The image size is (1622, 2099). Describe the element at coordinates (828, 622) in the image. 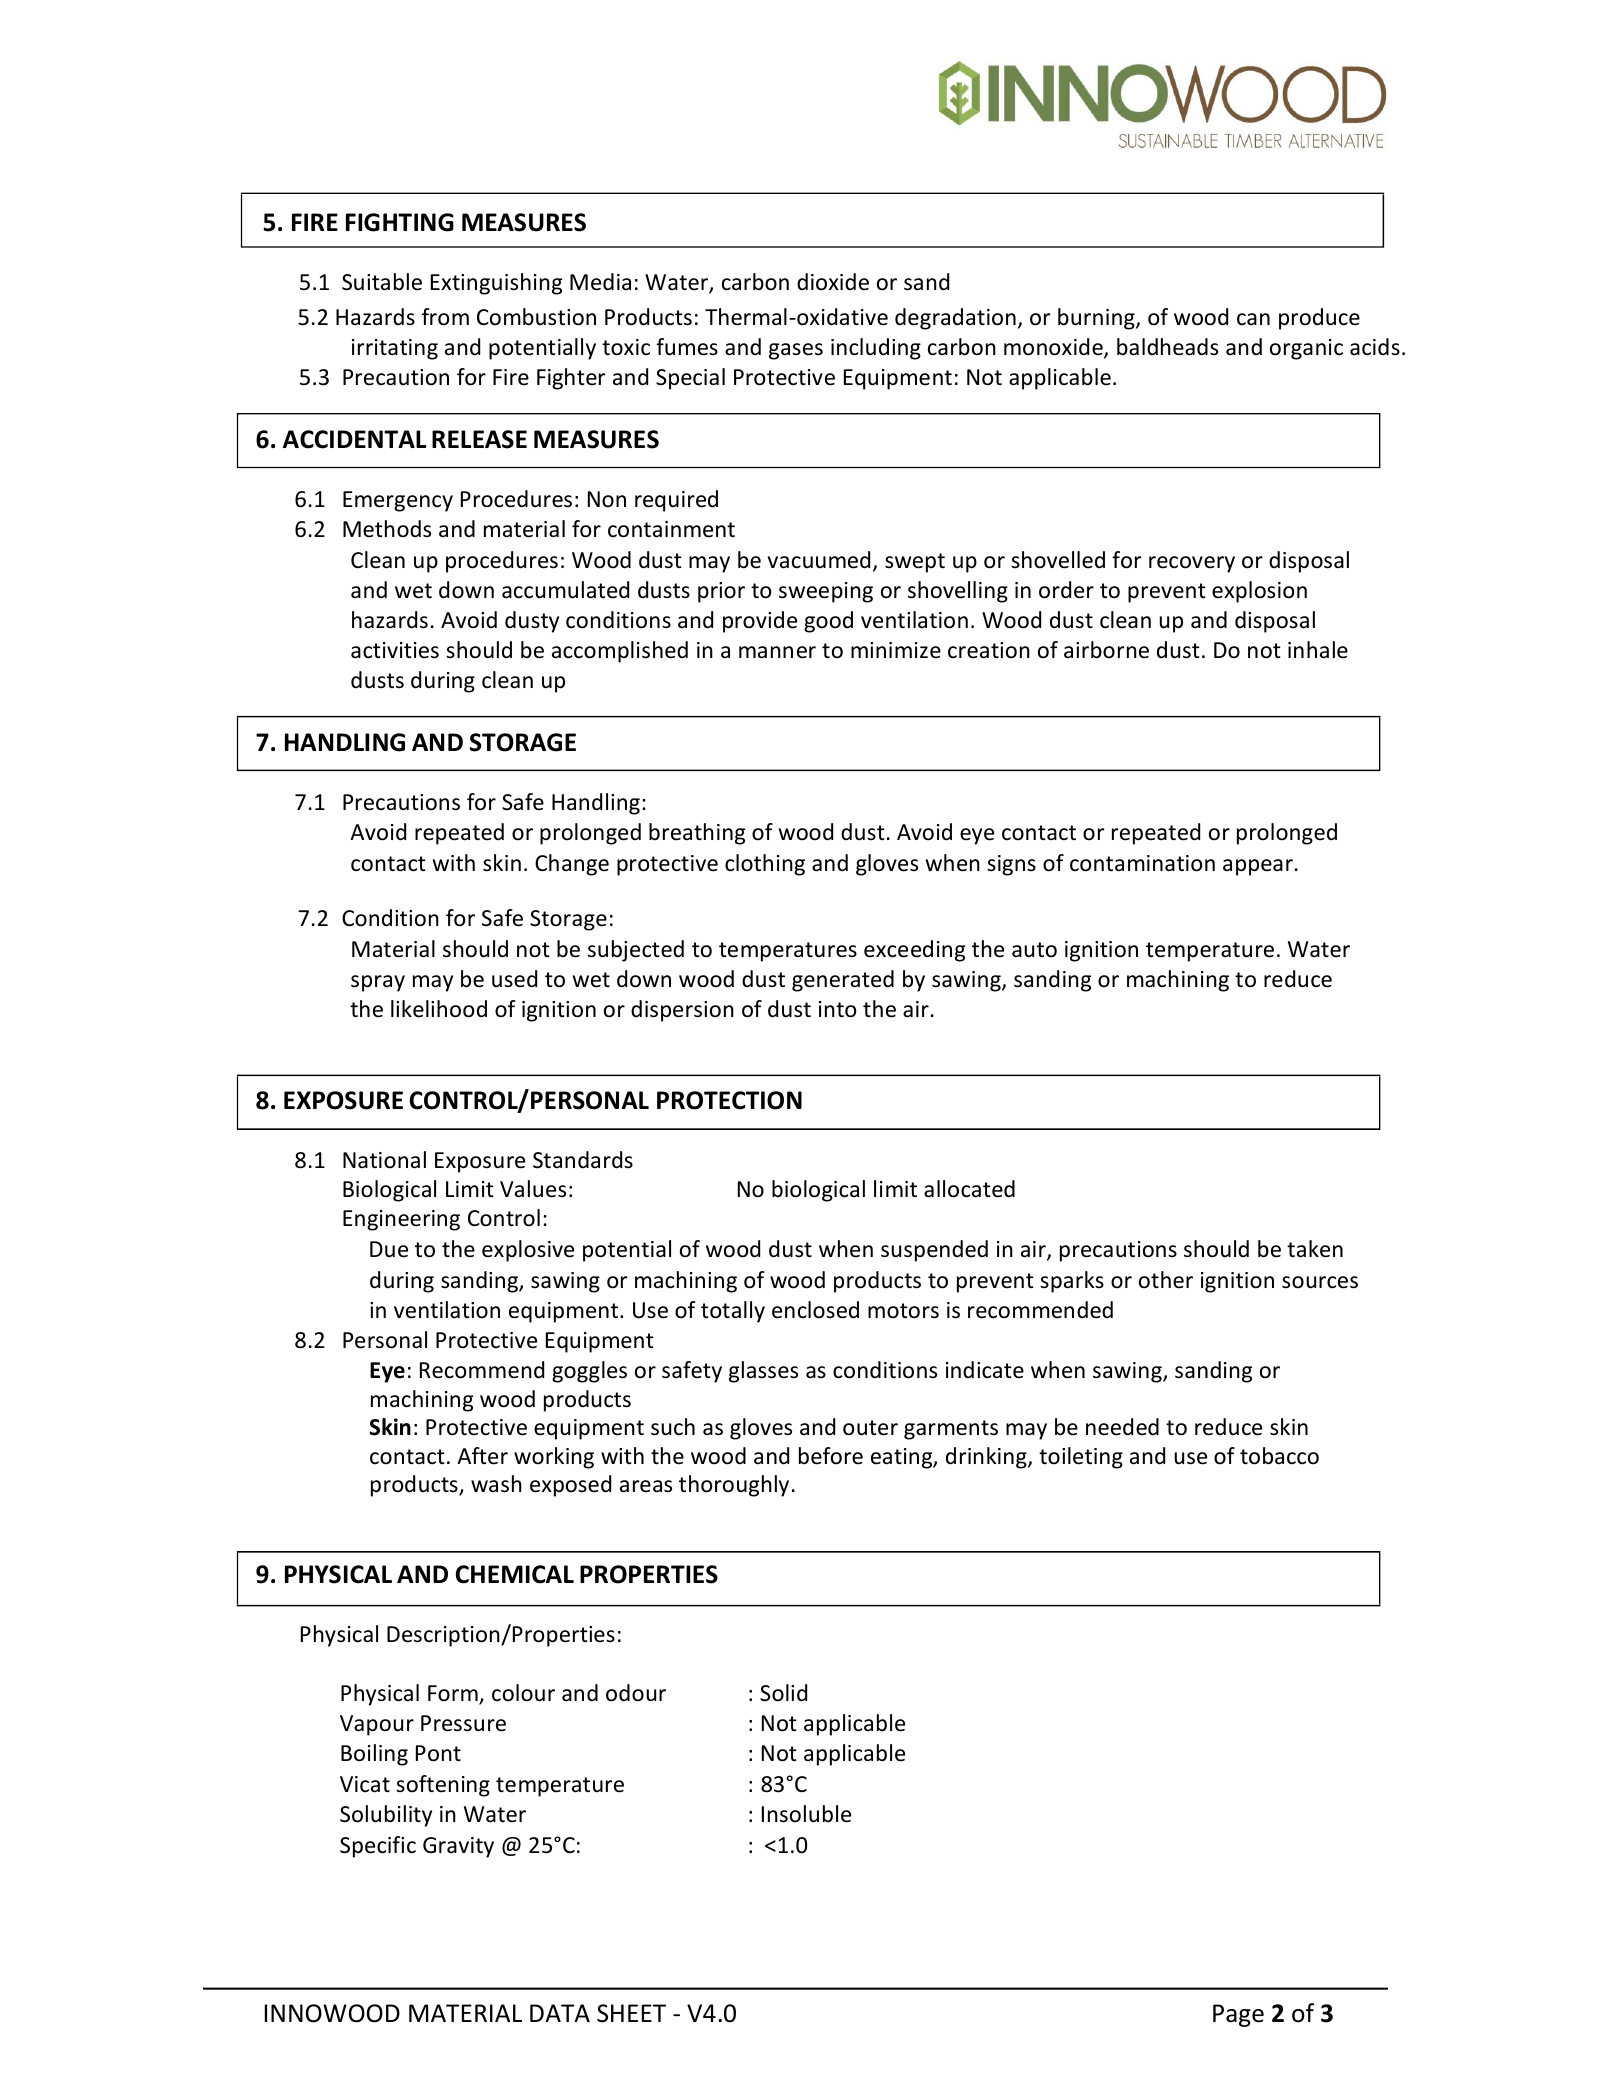

I see `good` at that location.
